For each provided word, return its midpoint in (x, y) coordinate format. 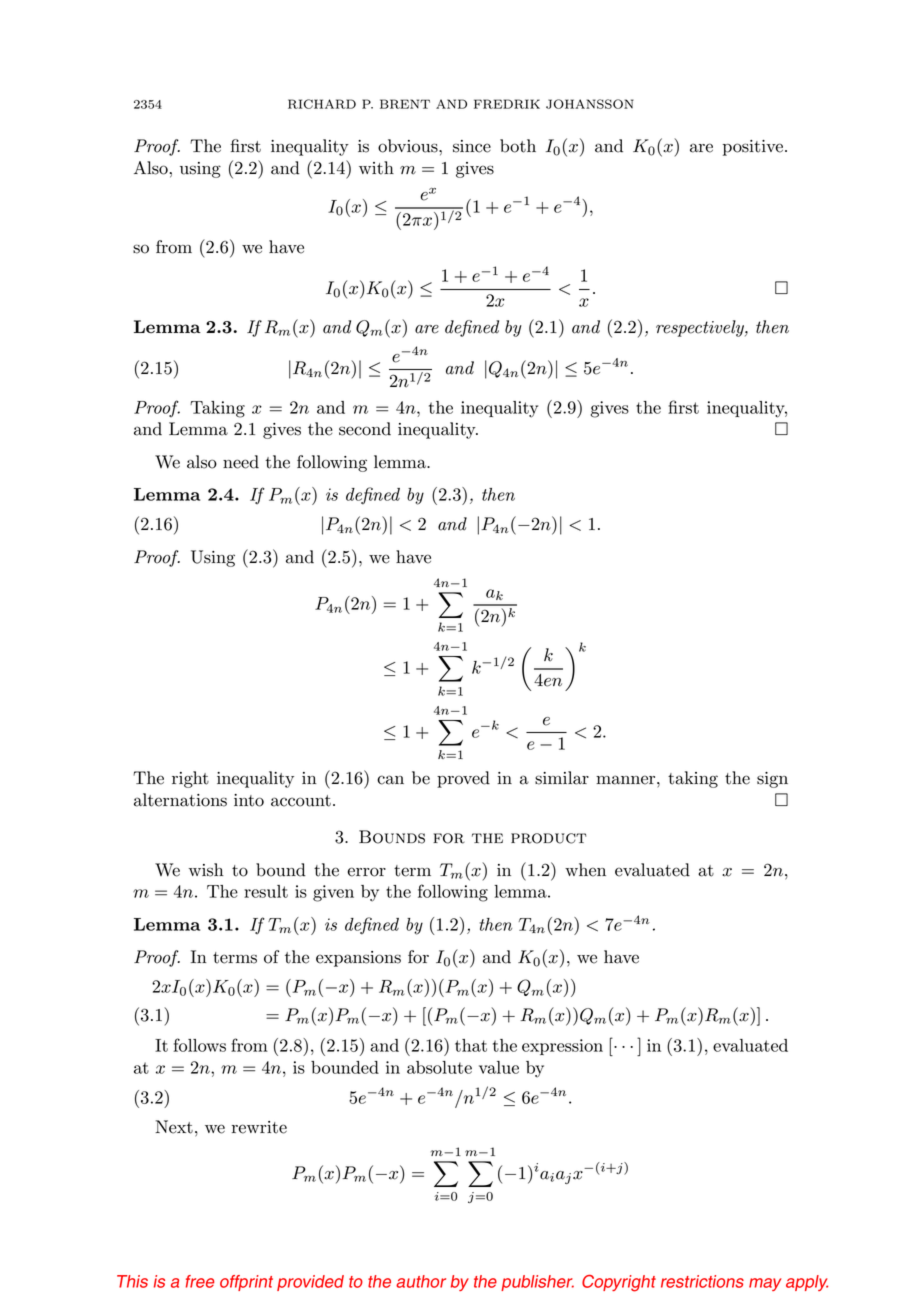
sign (772, 780)
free (200, 1281)
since (472, 146)
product (548, 838)
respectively (701, 328)
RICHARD (322, 104)
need (241, 462)
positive (753, 148)
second (365, 429)
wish (206, 870)
